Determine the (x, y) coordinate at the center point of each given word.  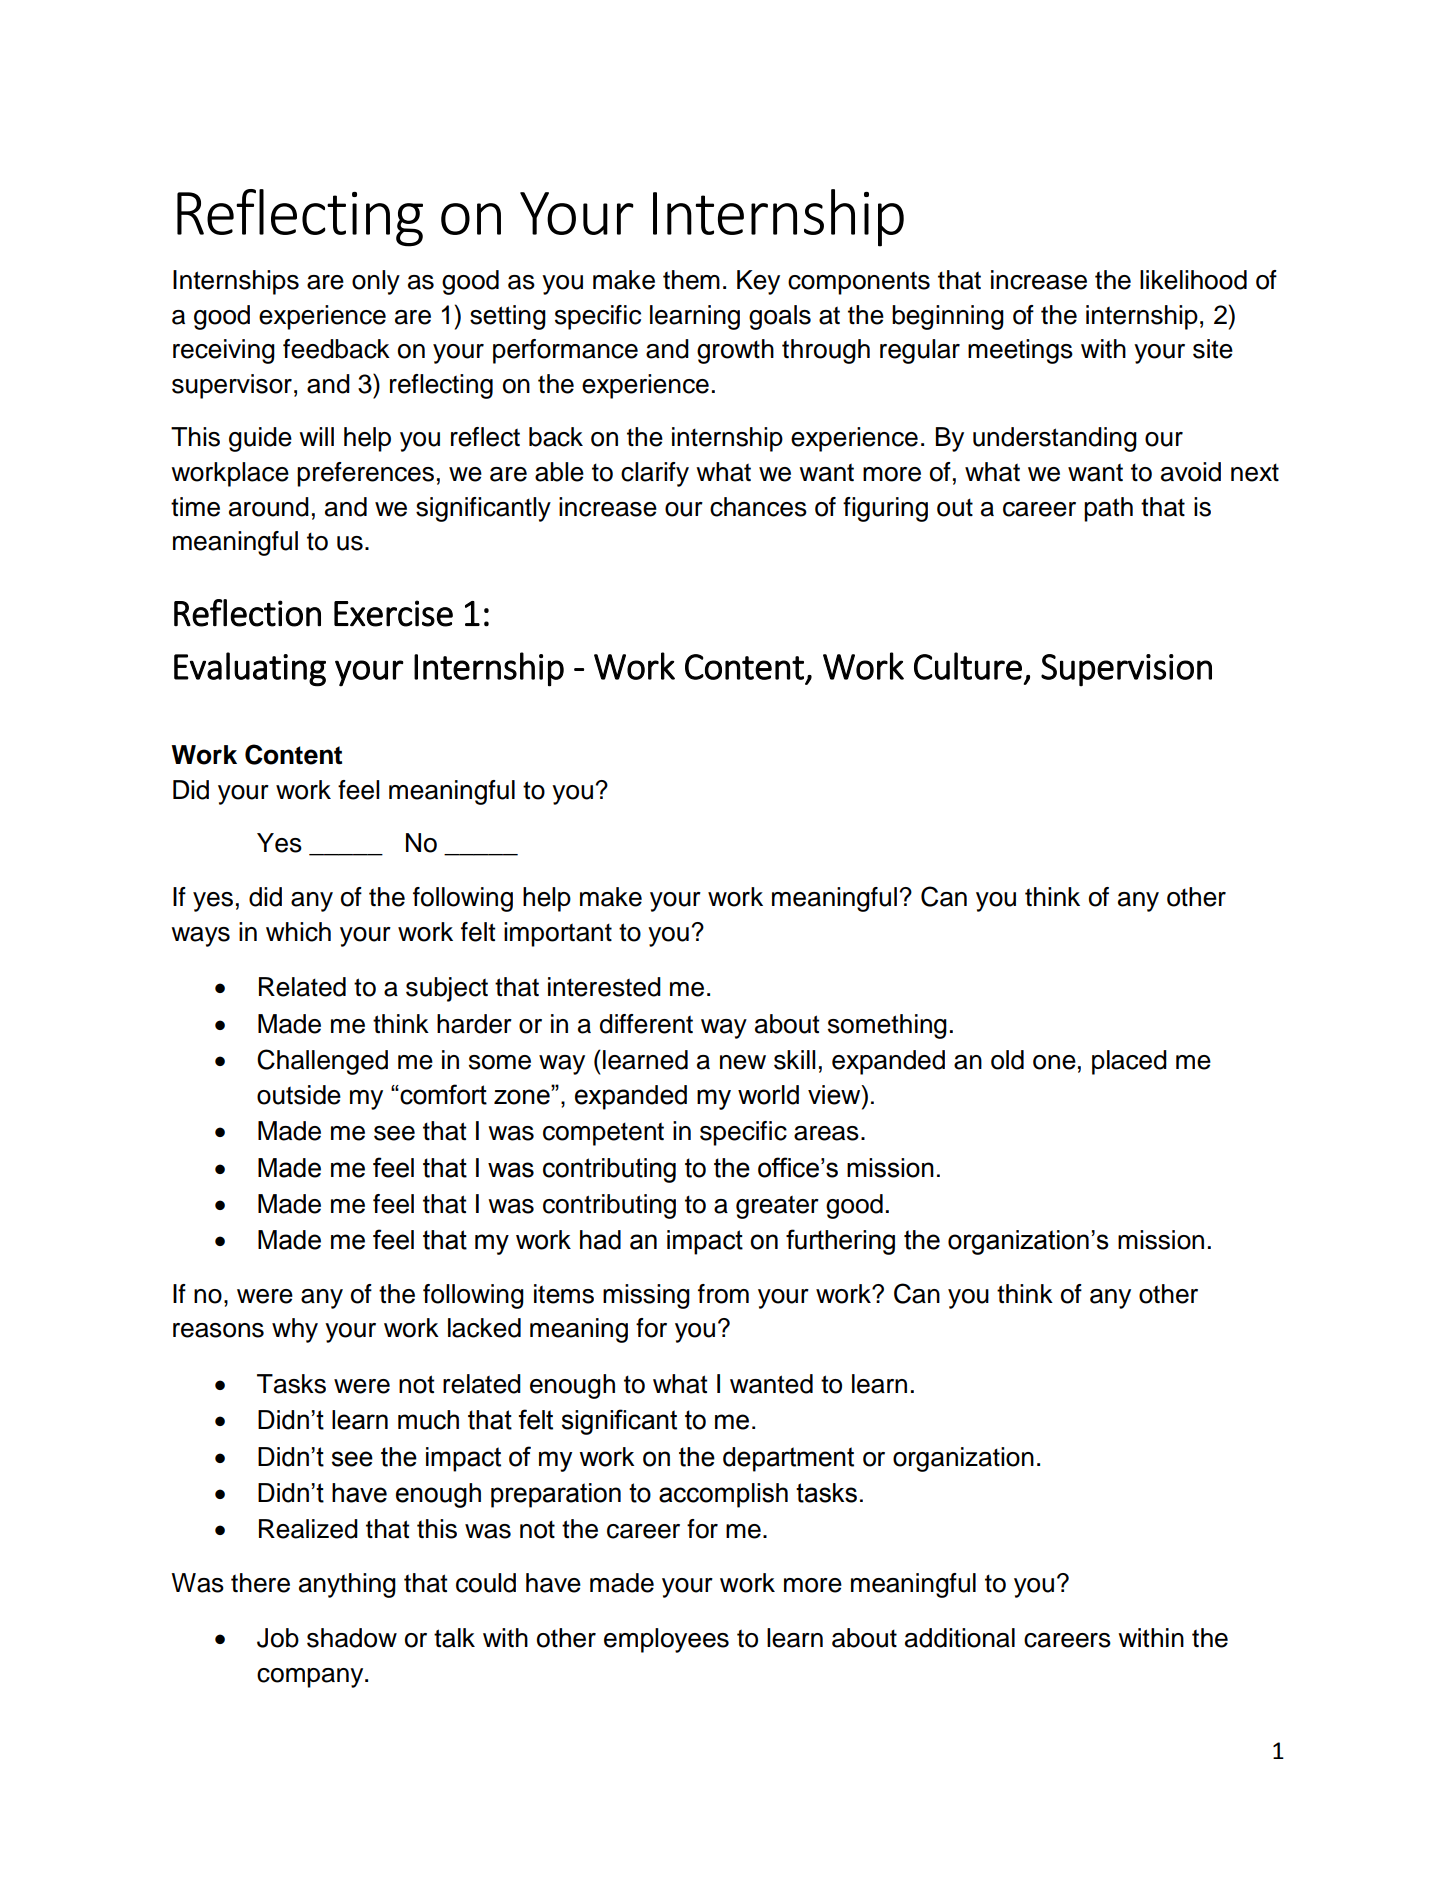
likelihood (1193, 280)
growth (735, 351)
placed (1129, 1062)
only (376, 282)
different (646, 1024)
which (298, 932)
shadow (352, 1638)
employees (666, 1640)
